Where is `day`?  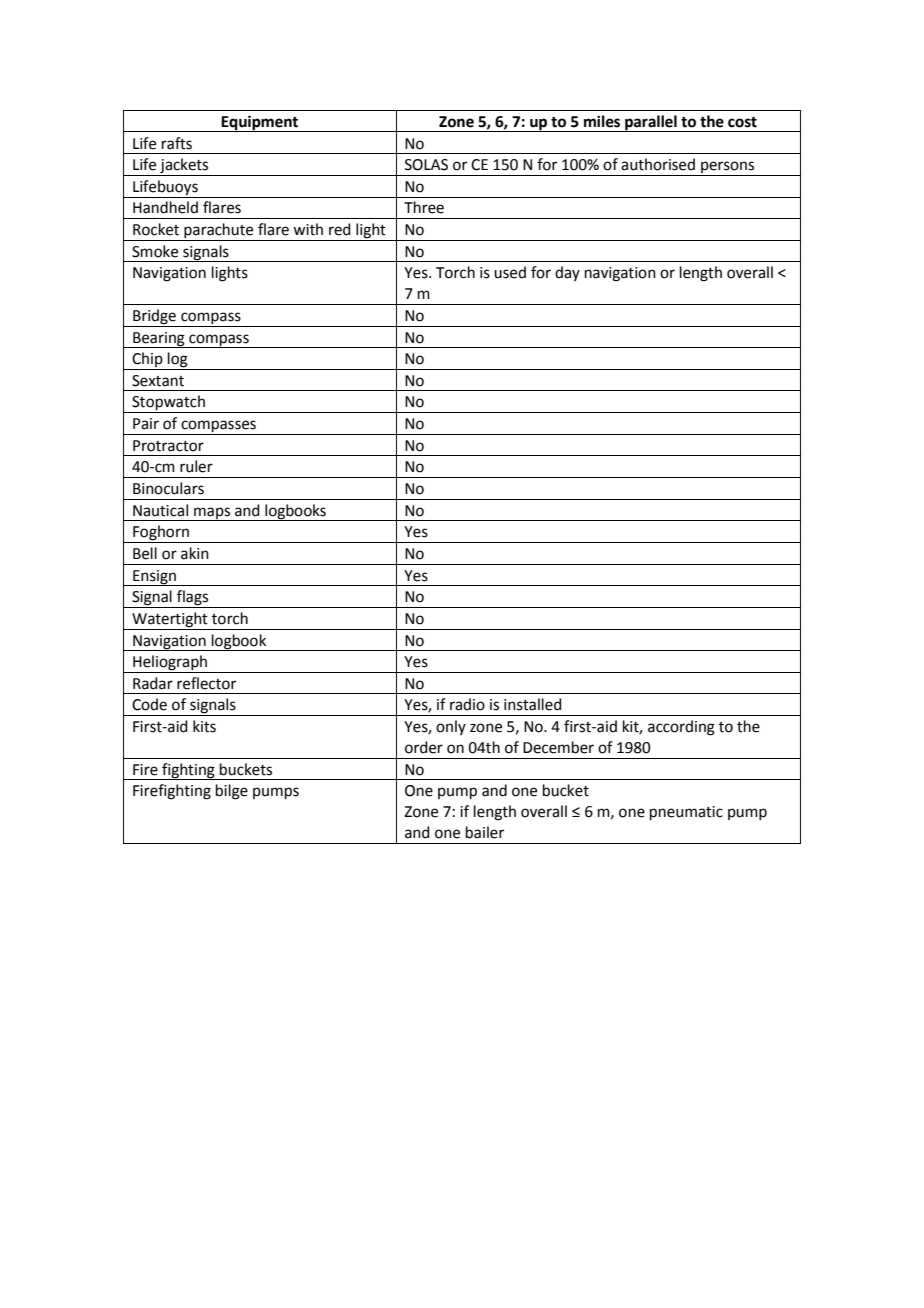 day is located at coordinates (567, 273).
